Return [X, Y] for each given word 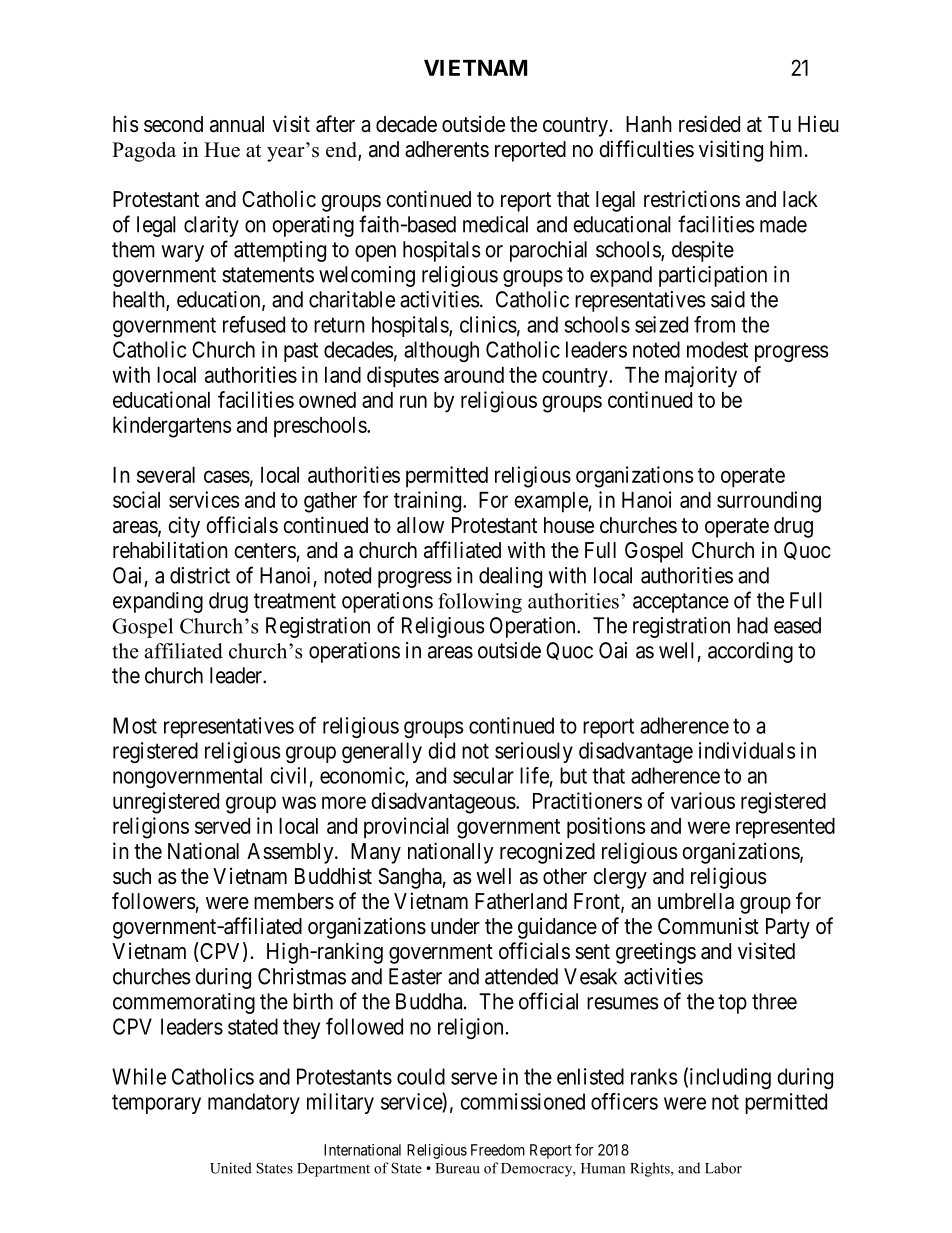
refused [254, 324]
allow [420, 525]
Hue [222, 150]
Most [135, 725]
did [441, 750]
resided [709, 124]
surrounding [769, 502]
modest [717, 349]
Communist [708, 925]
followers [154, 900]
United [231, 1168]
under [455, 926]
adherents [447, 149]
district [200, 575]
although [441, 351]
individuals [747, 750]
